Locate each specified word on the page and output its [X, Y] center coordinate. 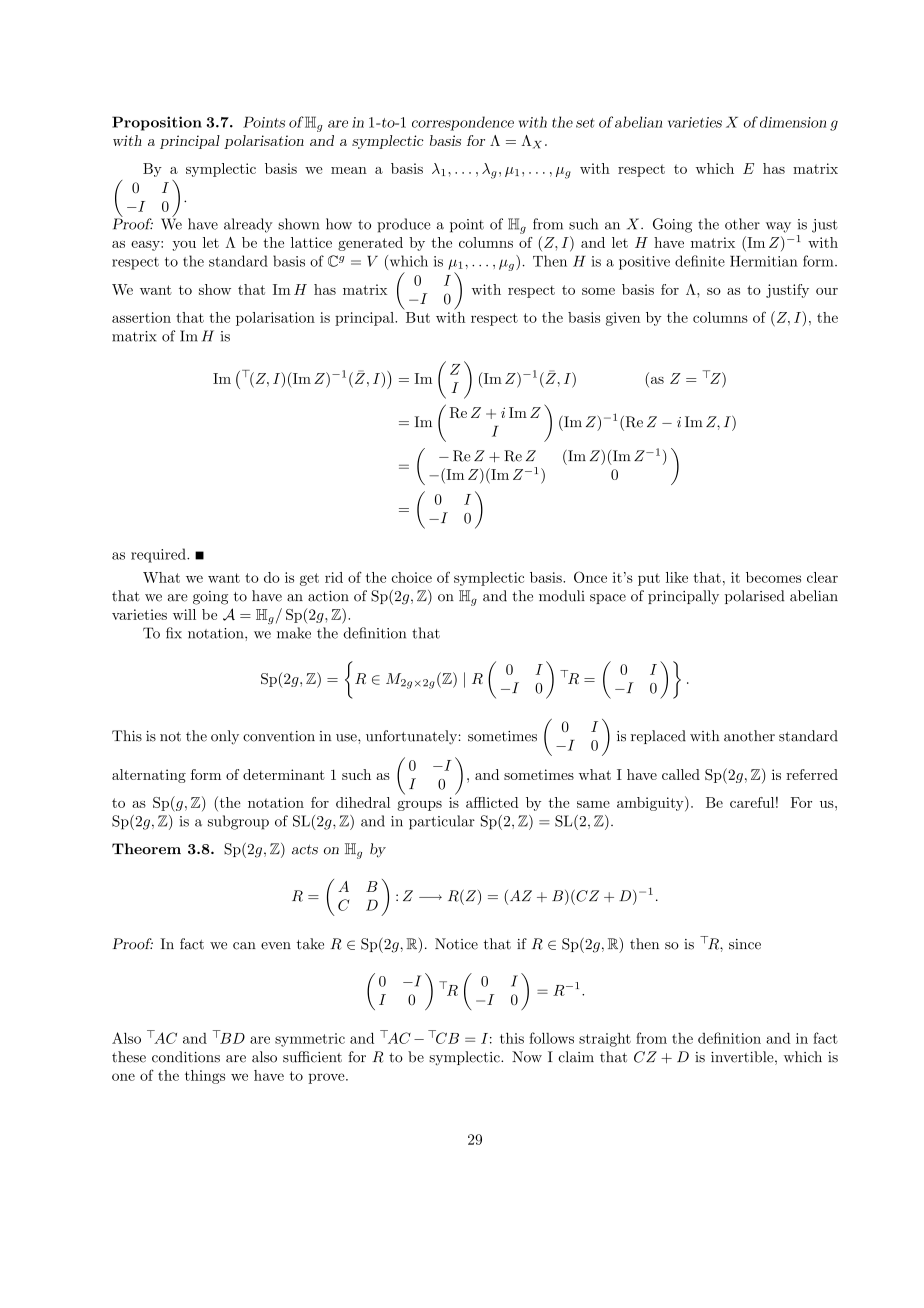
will [184, 614]
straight [605, 1040]
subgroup [238, 822]
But [418, 317]
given [623, 319]
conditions [186, 1057]
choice [411, 577]
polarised [754, 597]
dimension [793, 122]
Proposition [157, 123]
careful [752, 802]
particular [442, 822]
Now [527, 1057]
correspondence [463, 123]
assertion [141, 317]
